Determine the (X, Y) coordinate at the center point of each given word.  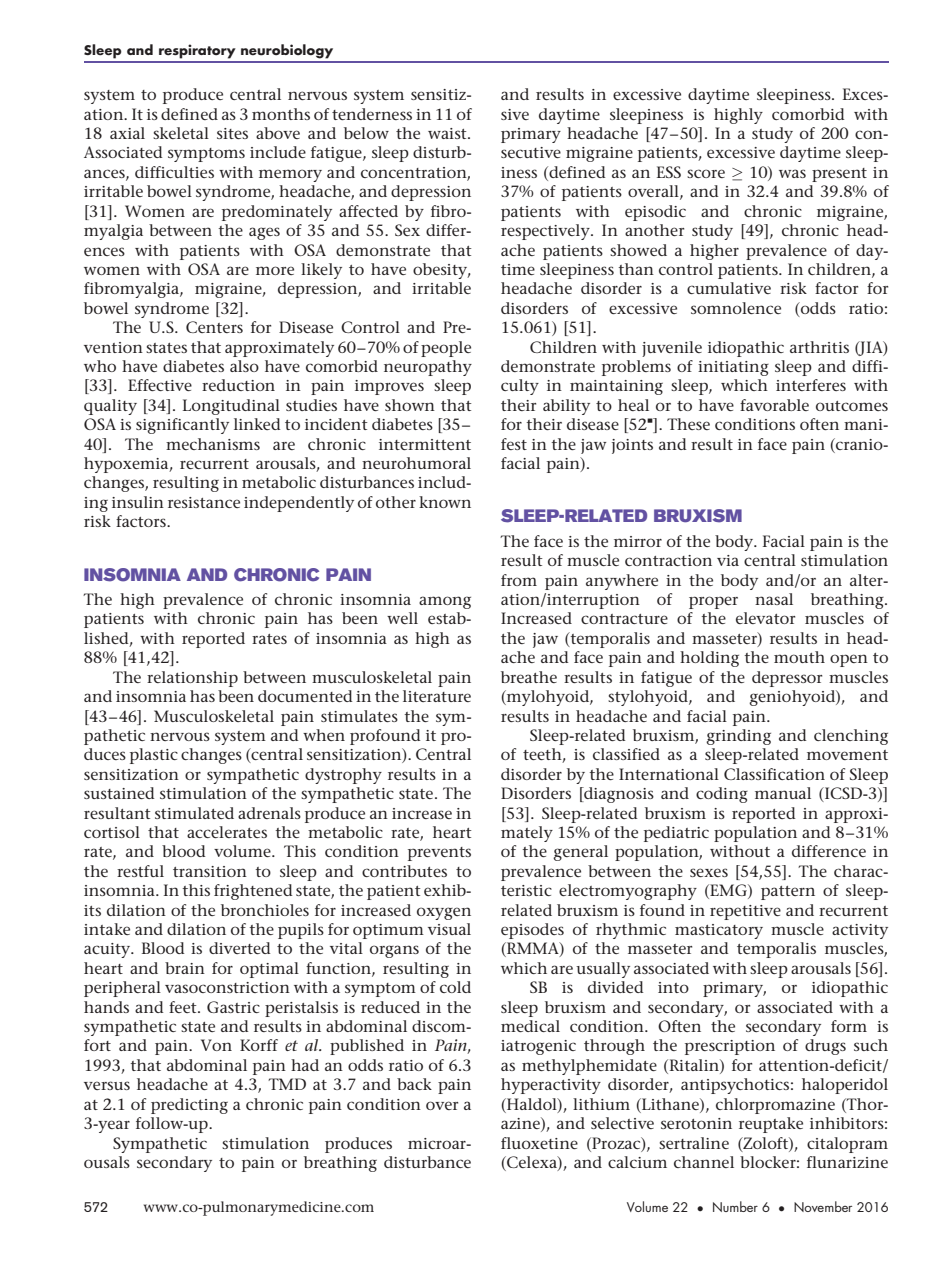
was (792, 173)
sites (232, 133)
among (445, 602)
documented (305, 696)
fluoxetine (539, 1143)
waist (448, 133)
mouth (799, 657)
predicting (189, 1106)
